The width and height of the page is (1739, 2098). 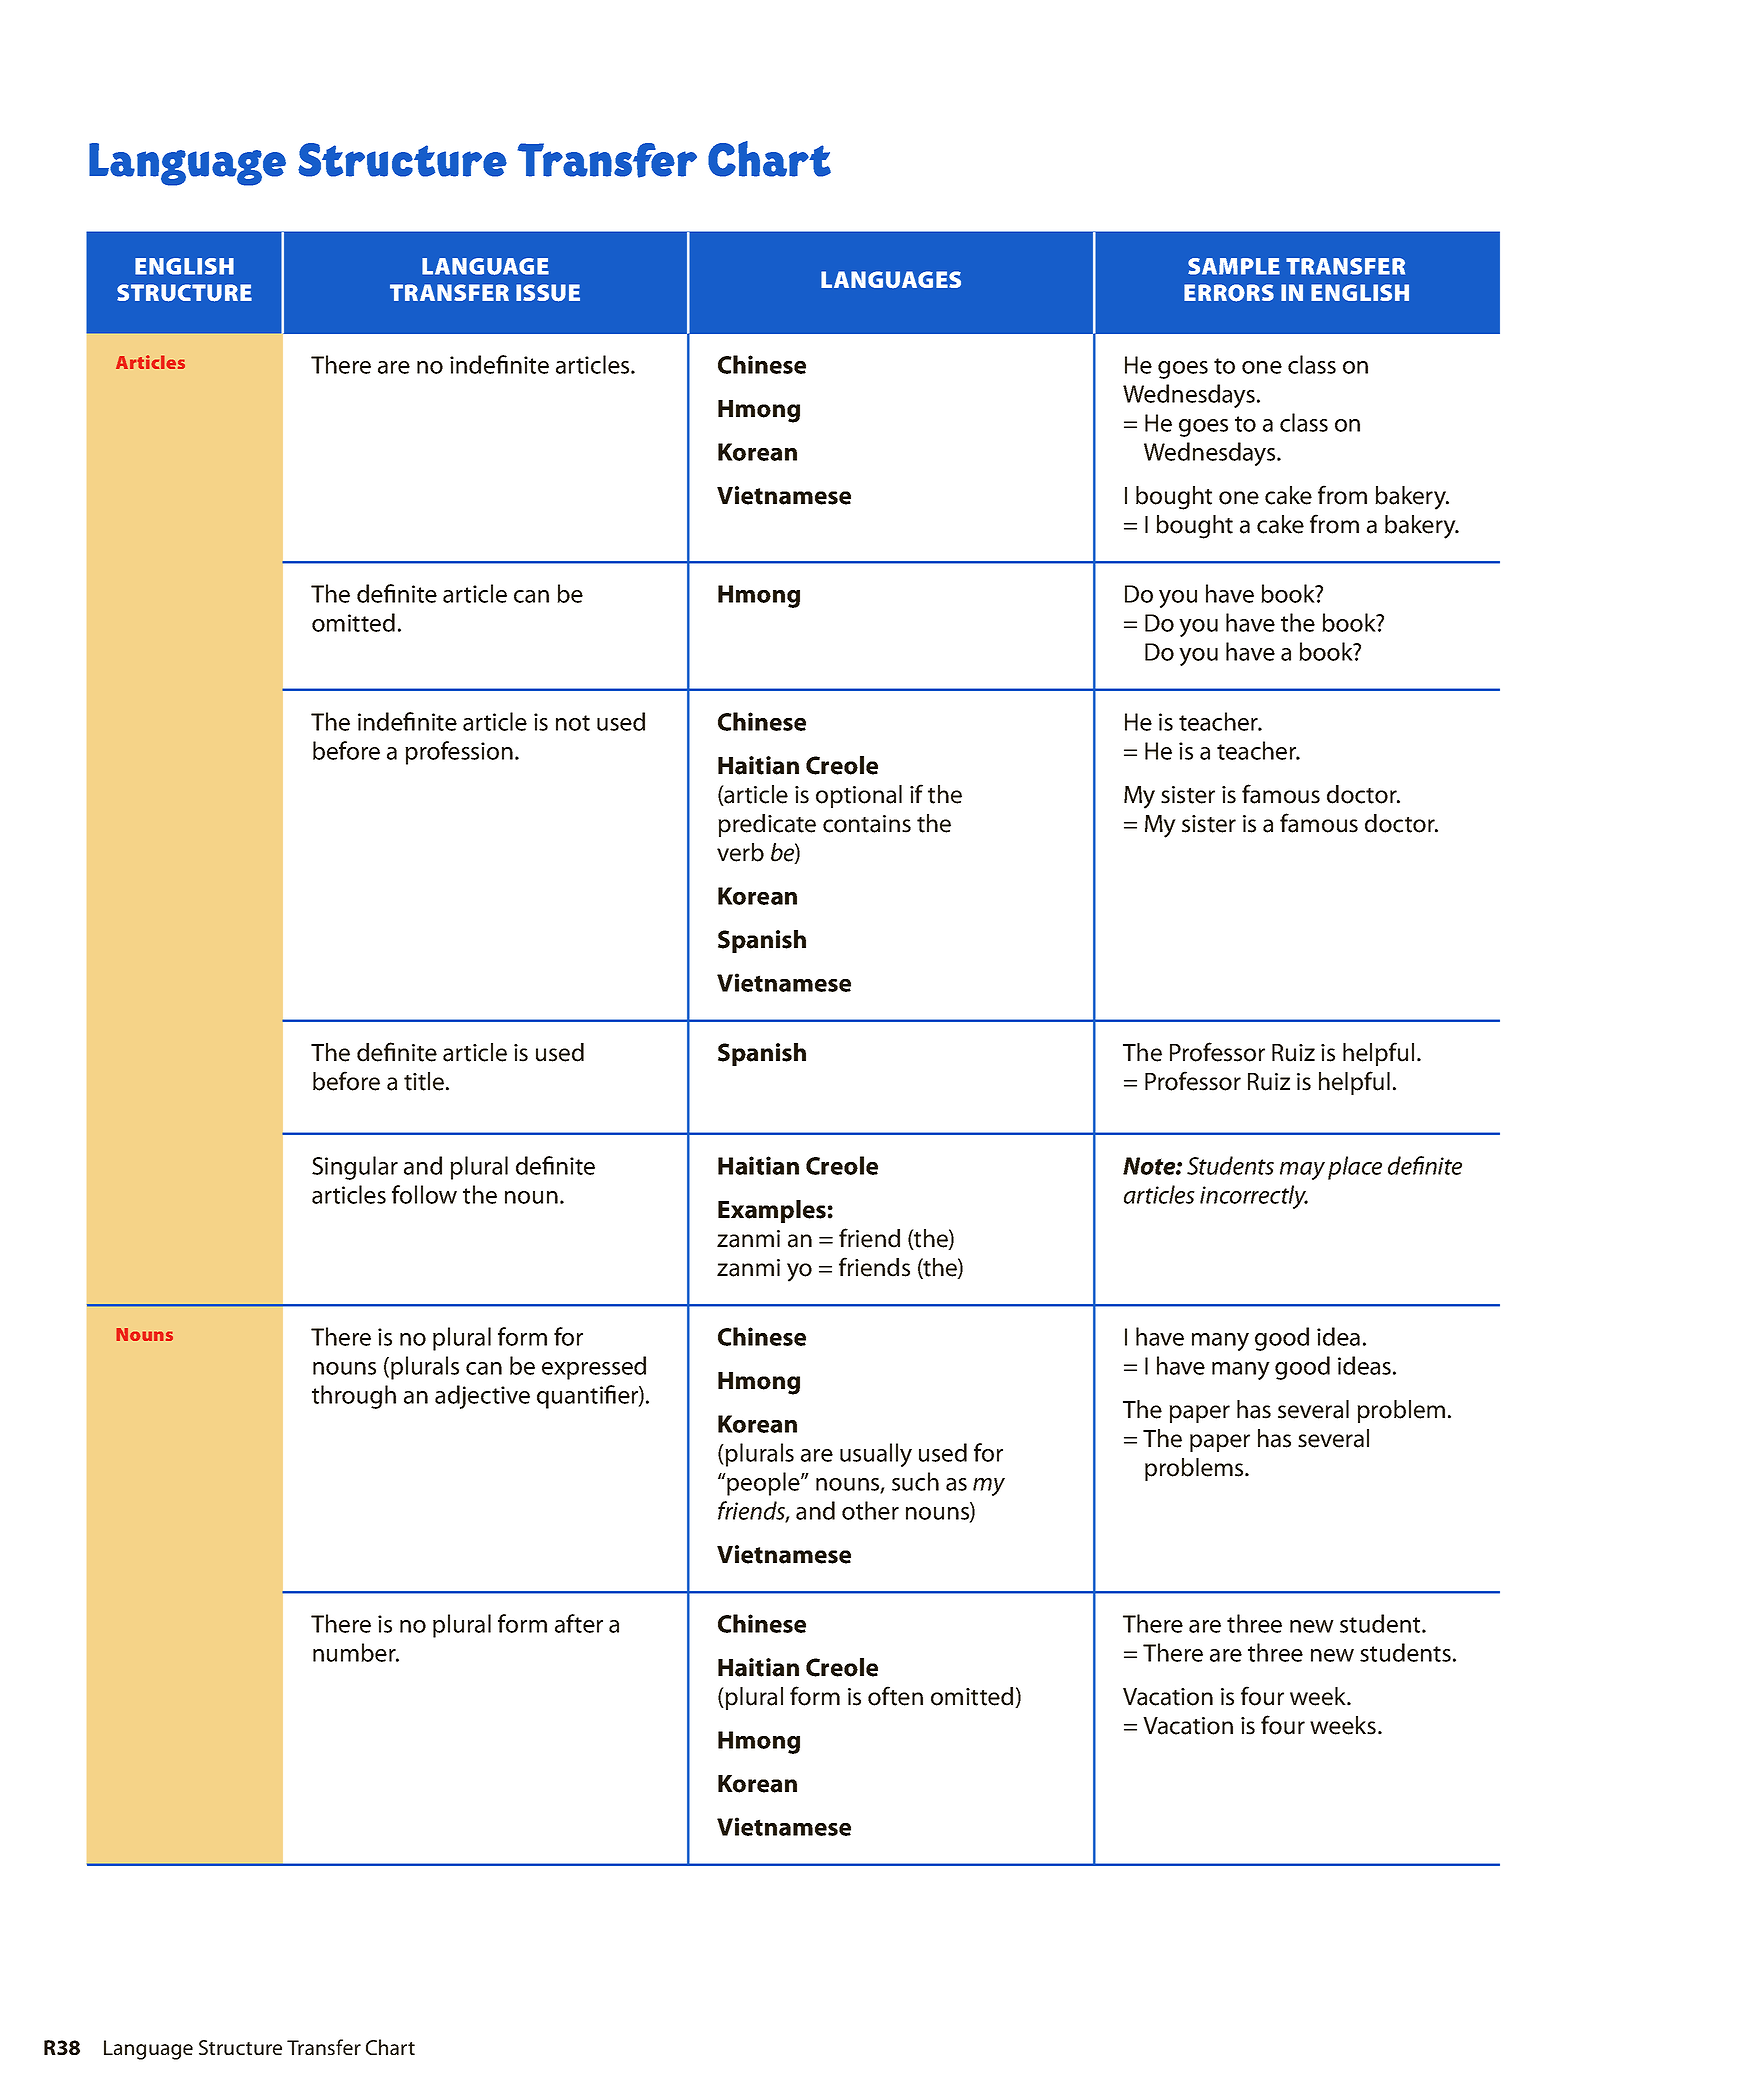 I want to click on after, so click(x=579, y=1623).
